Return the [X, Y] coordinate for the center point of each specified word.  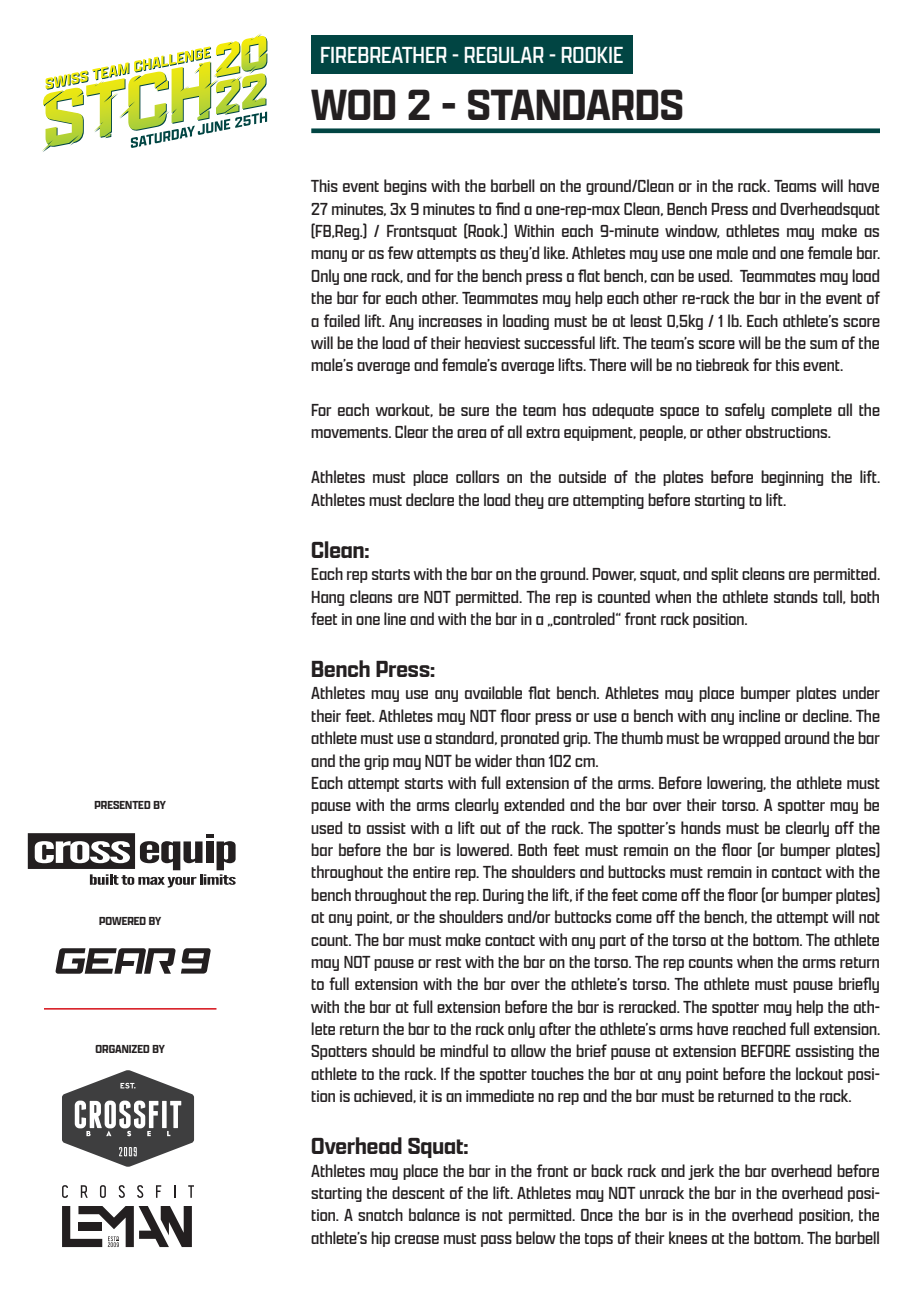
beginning [792, 478]
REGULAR [504, 55]
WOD [353, 104]
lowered [484, 849]
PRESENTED [122, 805]
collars [477, 476]
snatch [380, 1214]
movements [350, 432]
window [692, 231]
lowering [736, 784]
